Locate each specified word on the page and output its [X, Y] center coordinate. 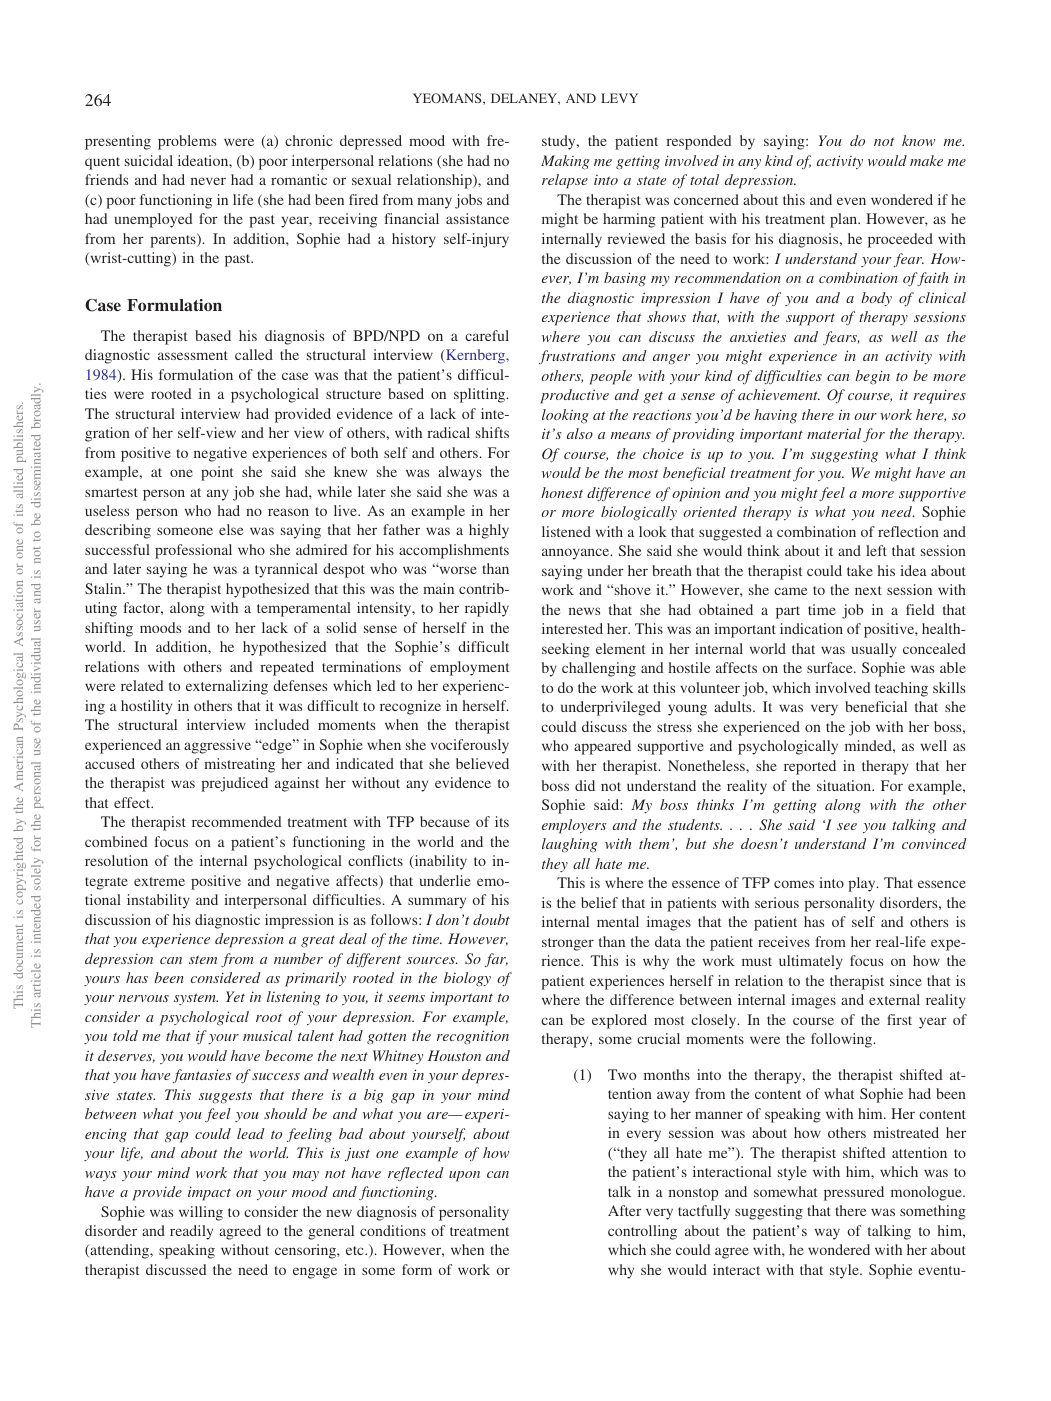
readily [191, 1232]
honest [562, 492]
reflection [908, 531]
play [863, 884]
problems [187, 142]
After [625, 1210]
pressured [854, 1193]
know [918, 140]
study [560, 142]
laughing [570, 845]
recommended [236, 821]
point [217, 473]
